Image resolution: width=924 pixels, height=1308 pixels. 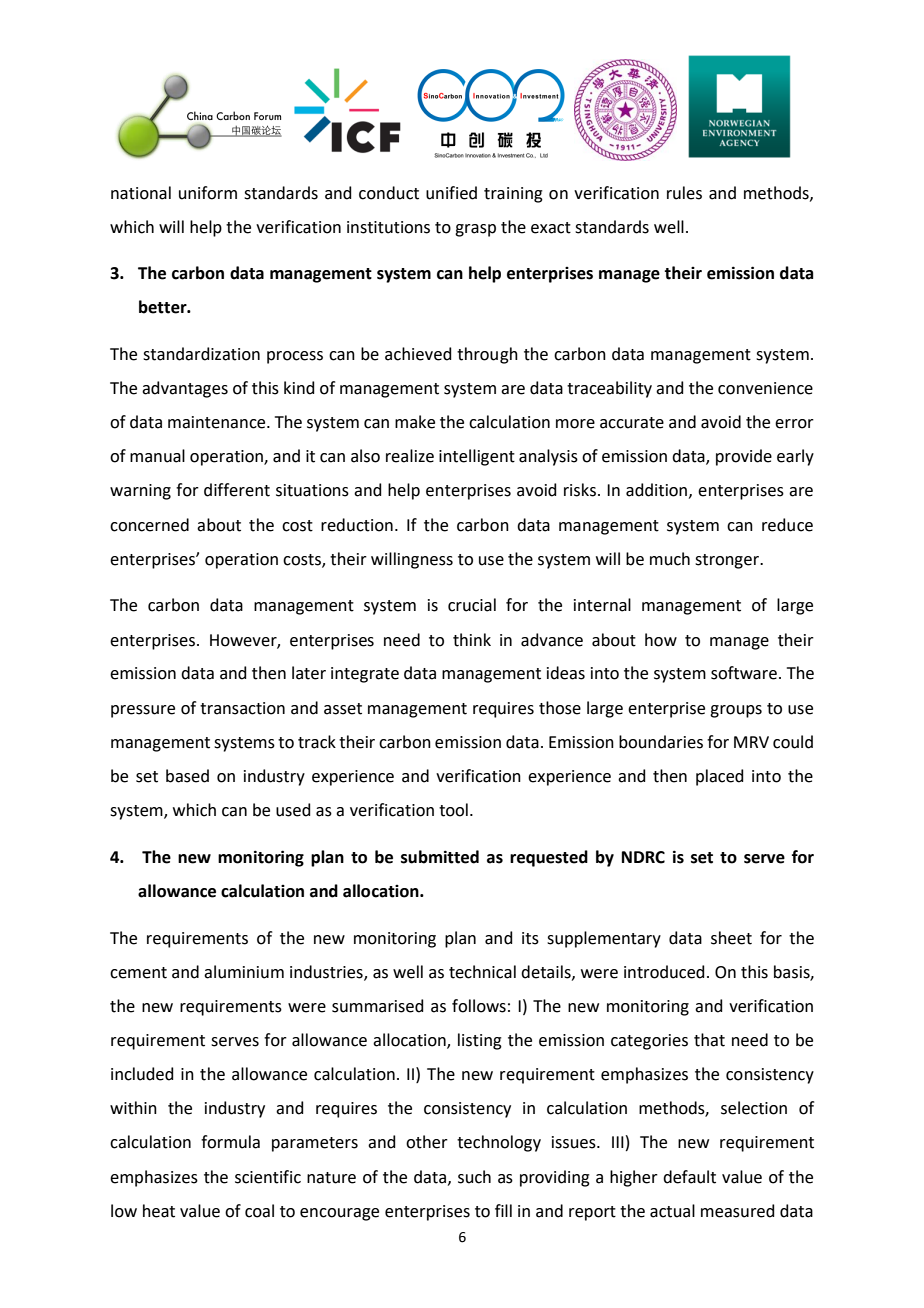 What do you see at coordinates (684, 193) in the screenshot?
I see `rules` at bounding box center [684, 193].
